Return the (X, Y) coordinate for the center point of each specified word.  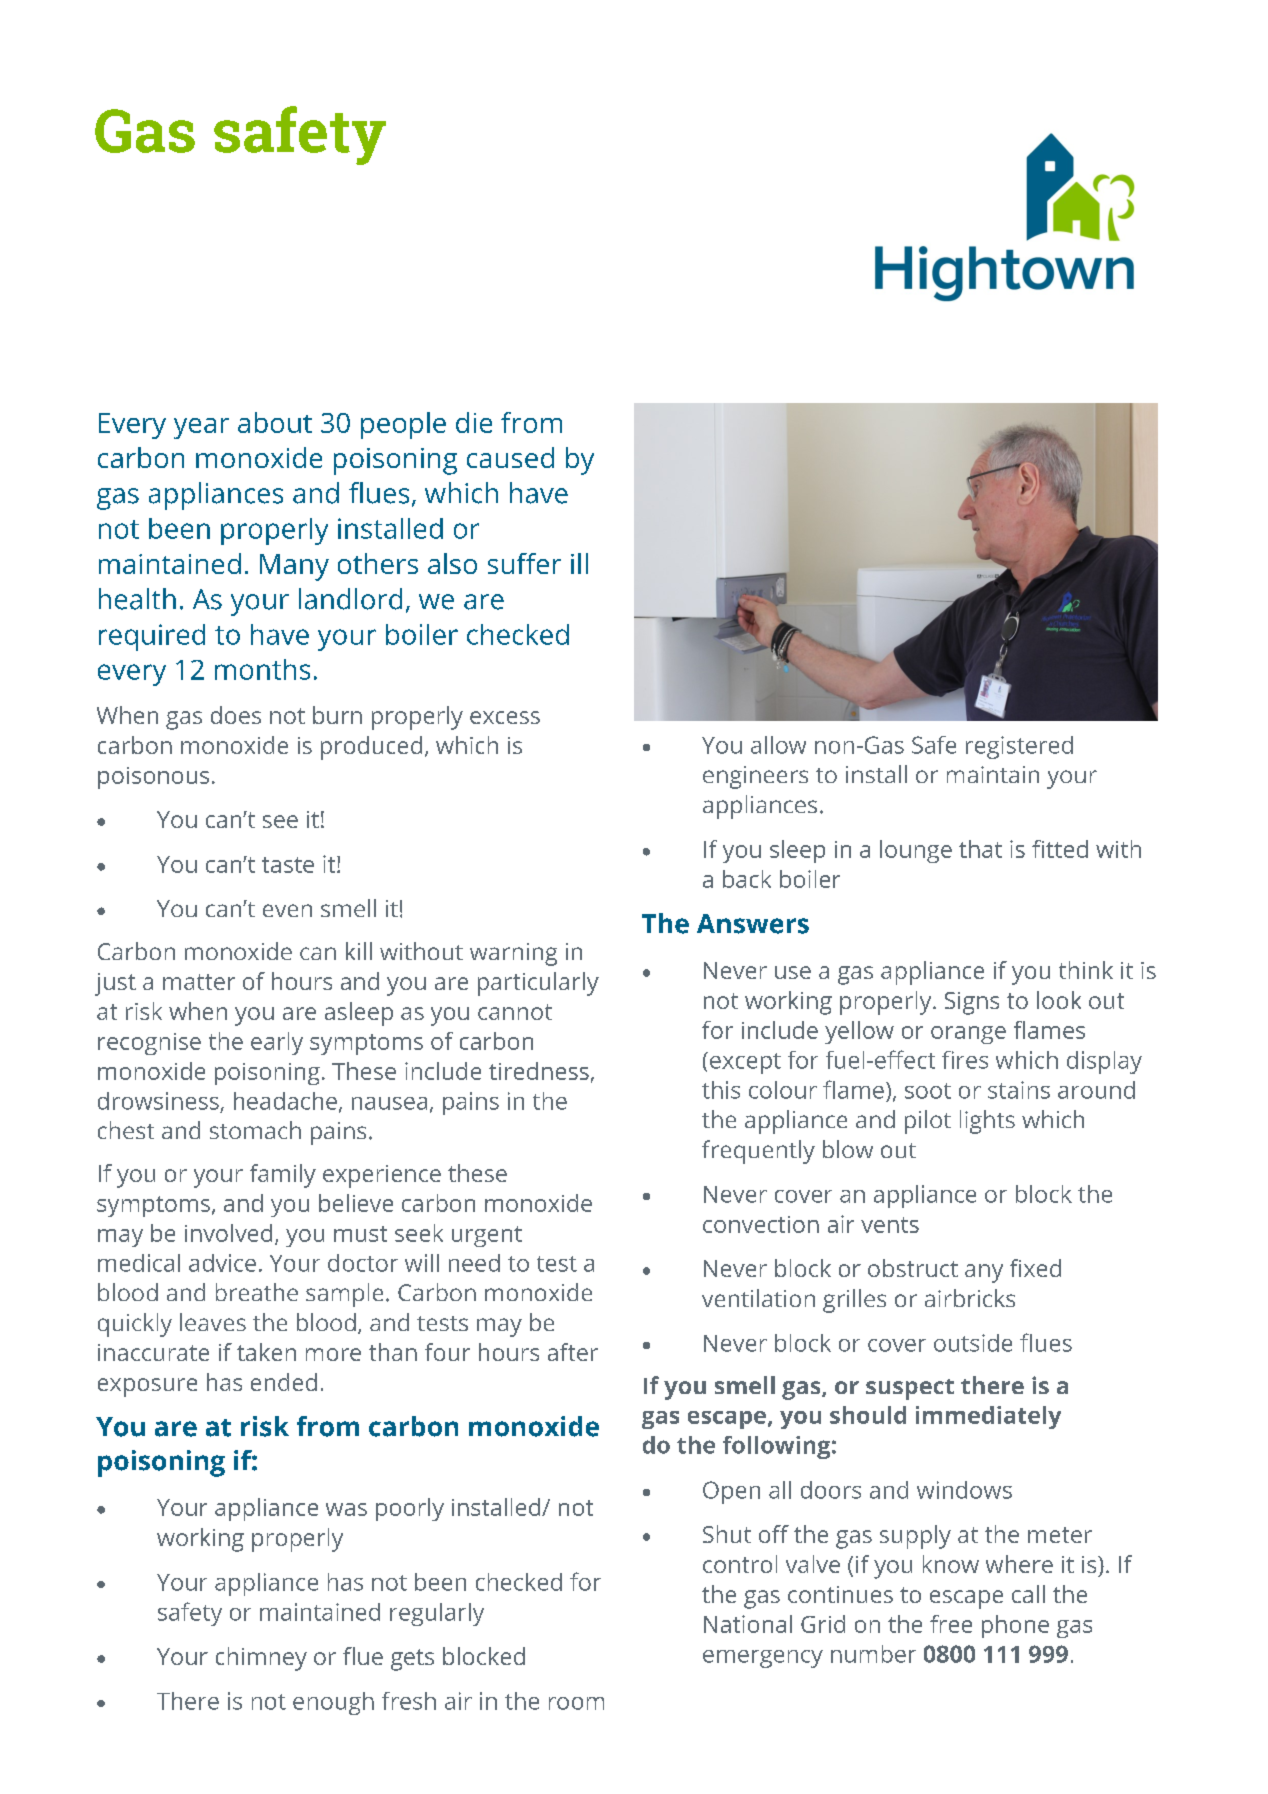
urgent (487, 1236)
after (573, 1352)
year (201, 428)
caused (510, 457)
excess (505, 717)
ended (284, 1382)
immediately (988, 1417)
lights (987, 1122)
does (236, 715)
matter (199, 982)
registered (1019, 747)
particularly (538, 984)
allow (778, 745)
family (283, 1176)
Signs (972, 1003)
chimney (261, 1659)
